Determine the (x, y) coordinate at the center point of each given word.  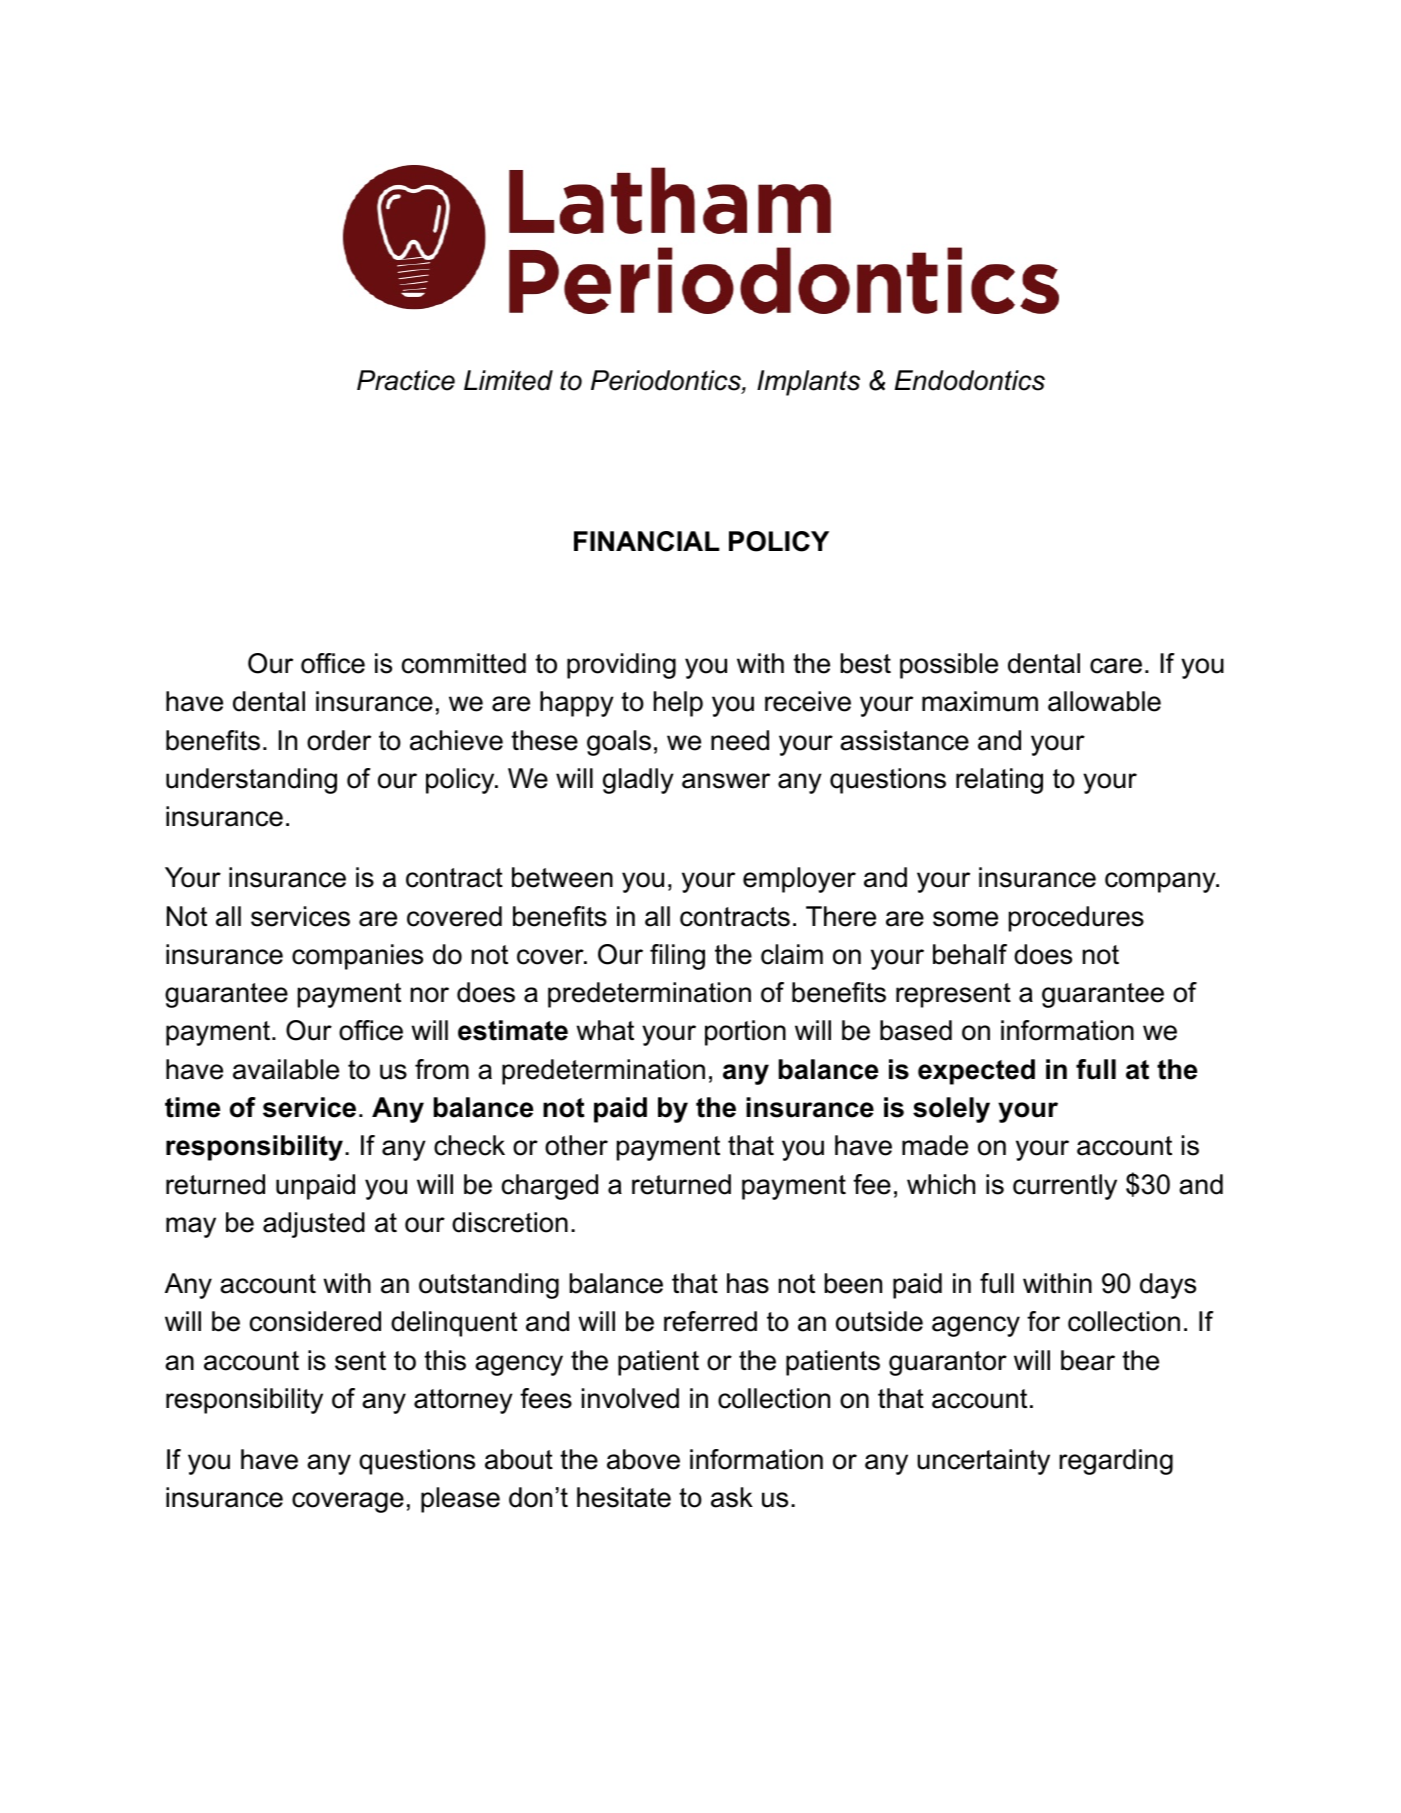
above (643, 1459)
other (576, 1145)
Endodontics (970, 380)
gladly (638, 781)
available (286, 1069)
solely (951, 1110)
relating (999, 781)
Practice (406, 380)
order (339, 740)
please (460, 1500)
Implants (808, 383)
